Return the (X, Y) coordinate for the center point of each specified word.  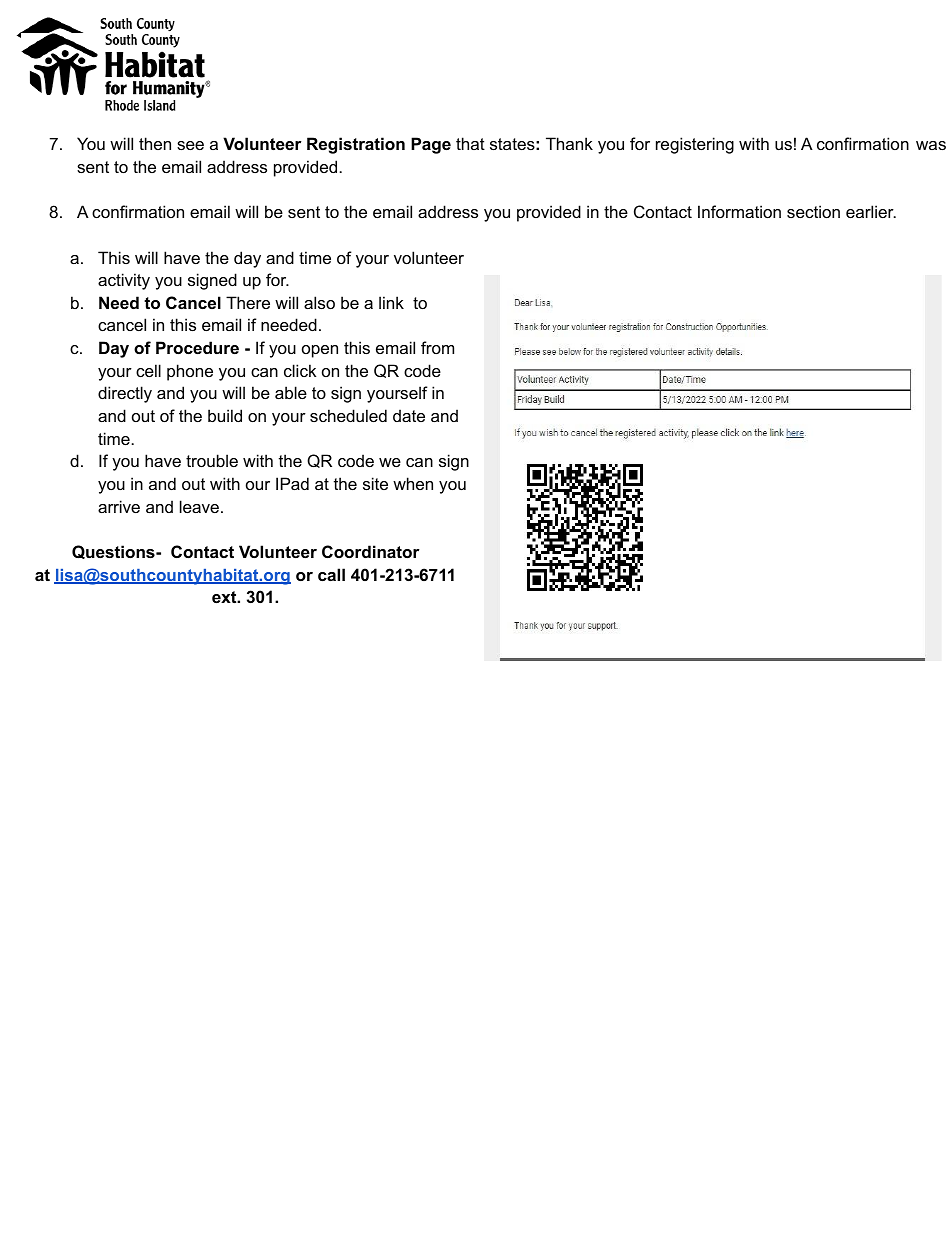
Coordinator (371, 551)
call (331, 574)
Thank (569, 143)
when (413, 483)
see (190, 145)
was (931, 145)
